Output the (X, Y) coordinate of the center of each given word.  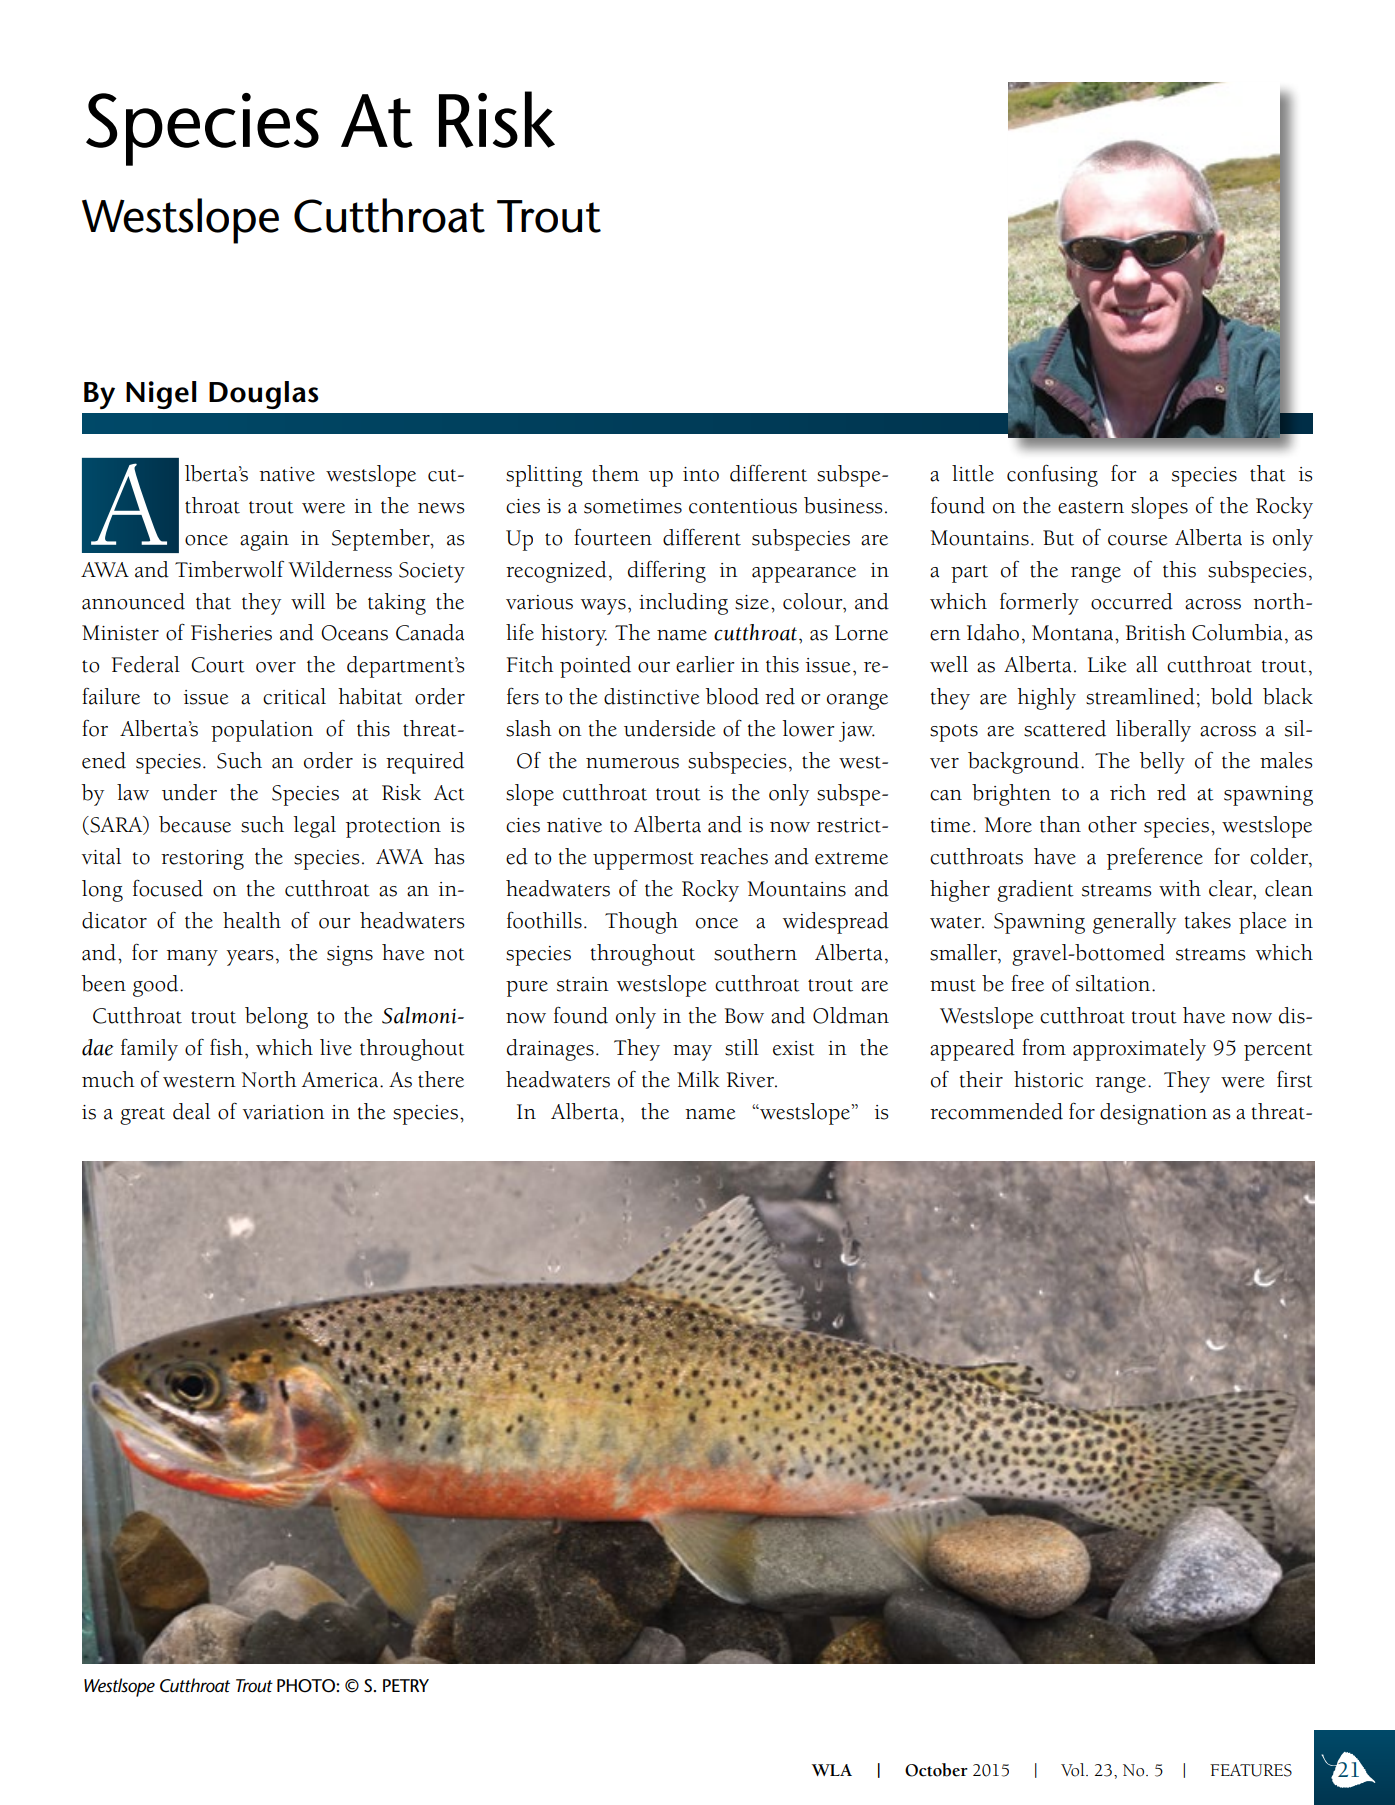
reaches (734, 856)
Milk (698, 1079)
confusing (1052, 475)
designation (1153, 1114)
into (701, 474)
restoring (202, 860)
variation (284, 1112)
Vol (1074, 1770)
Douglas (264, 395)
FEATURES (1251, 1770)
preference (1155, 858)
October (936, 1770)
